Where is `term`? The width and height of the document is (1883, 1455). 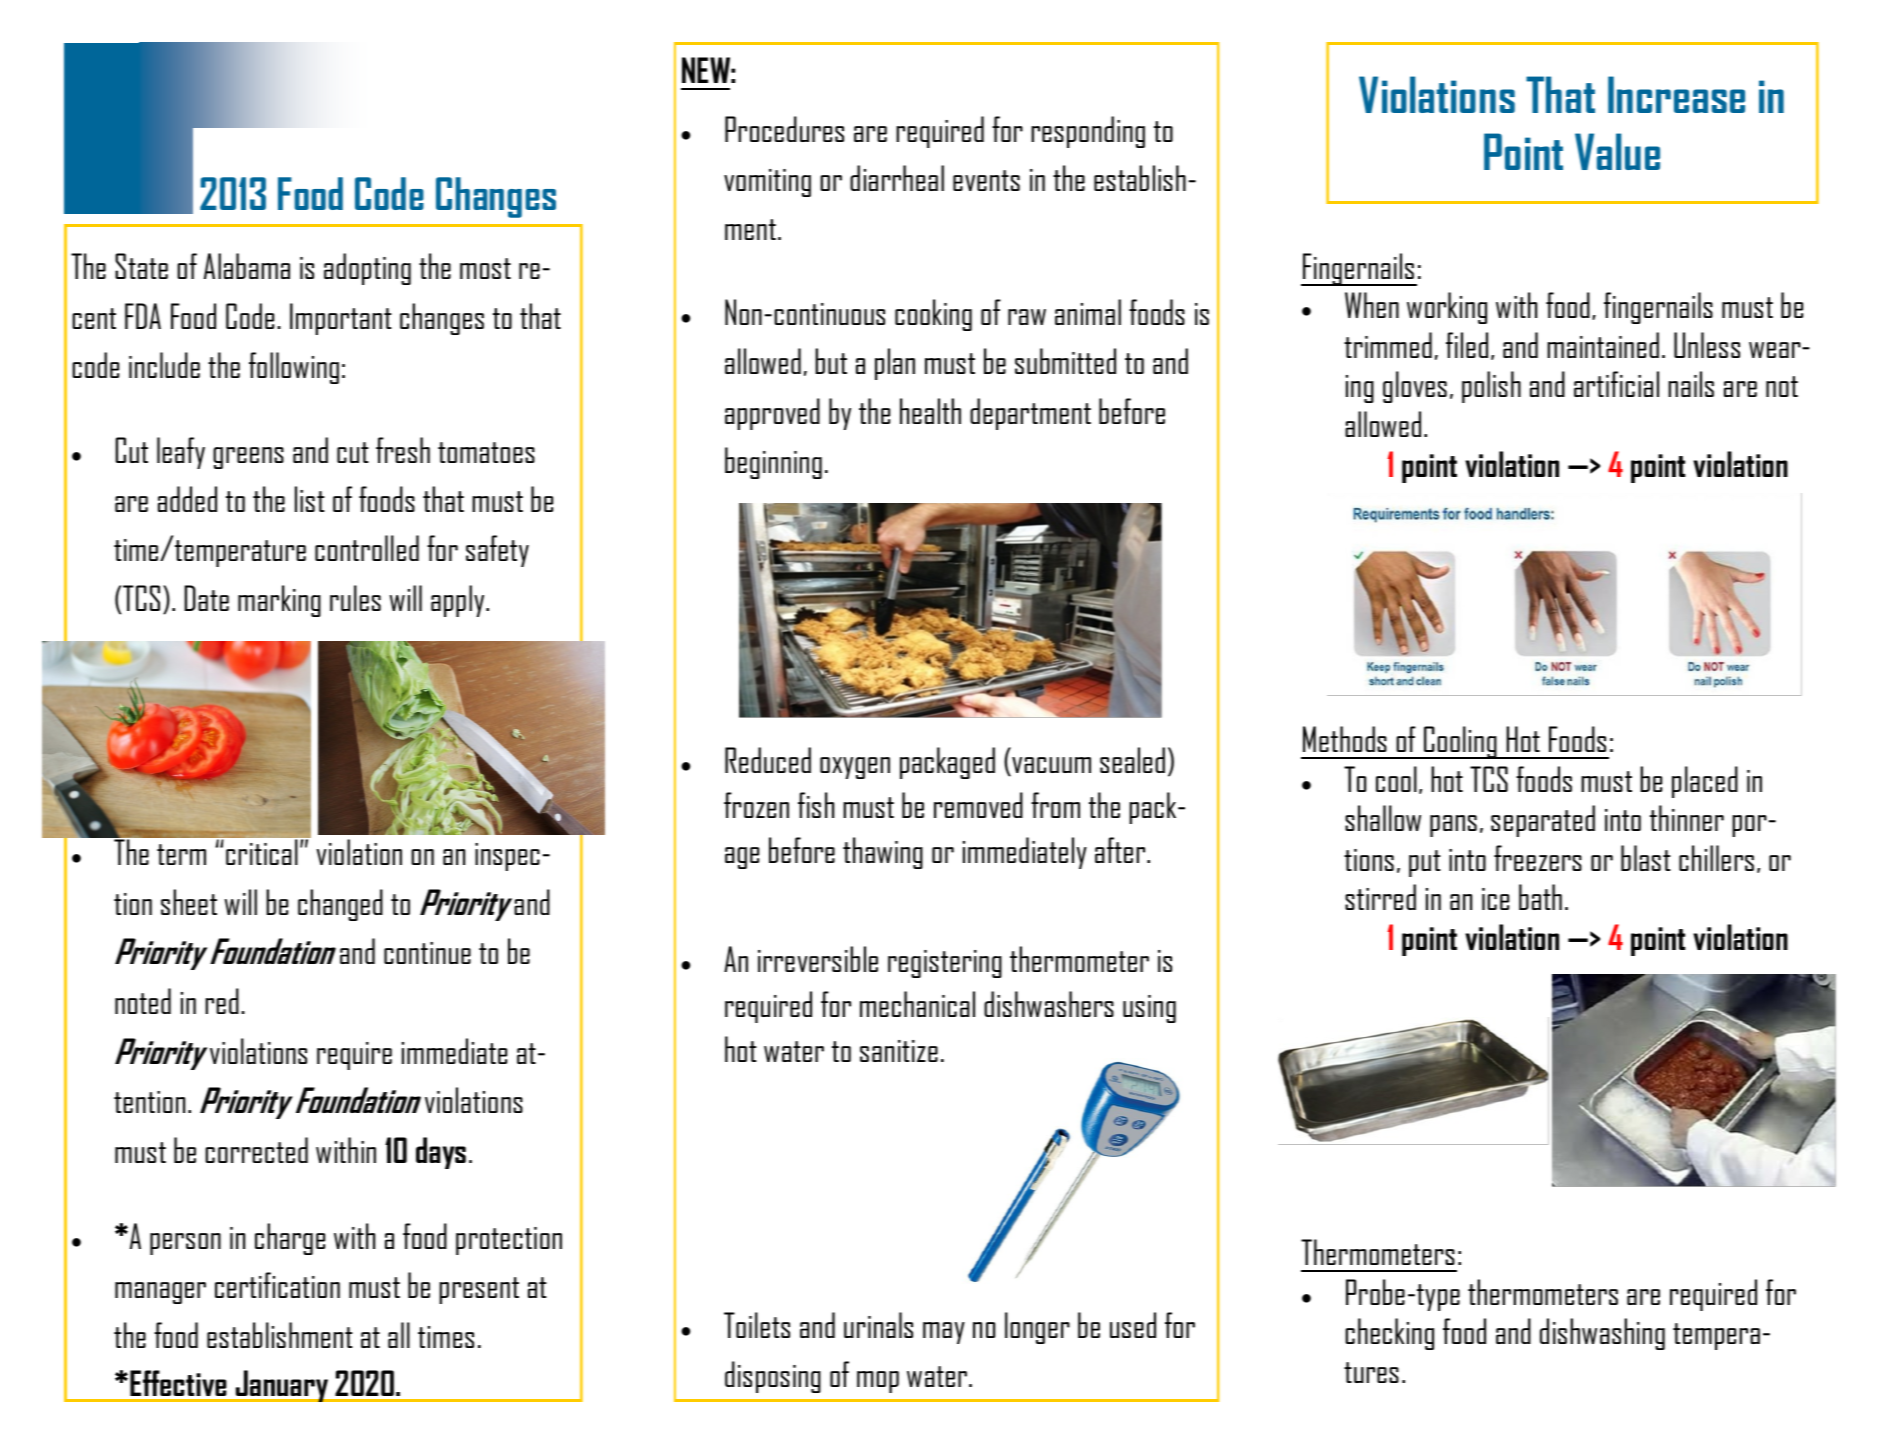
term is located at coordinates (181, 854).
